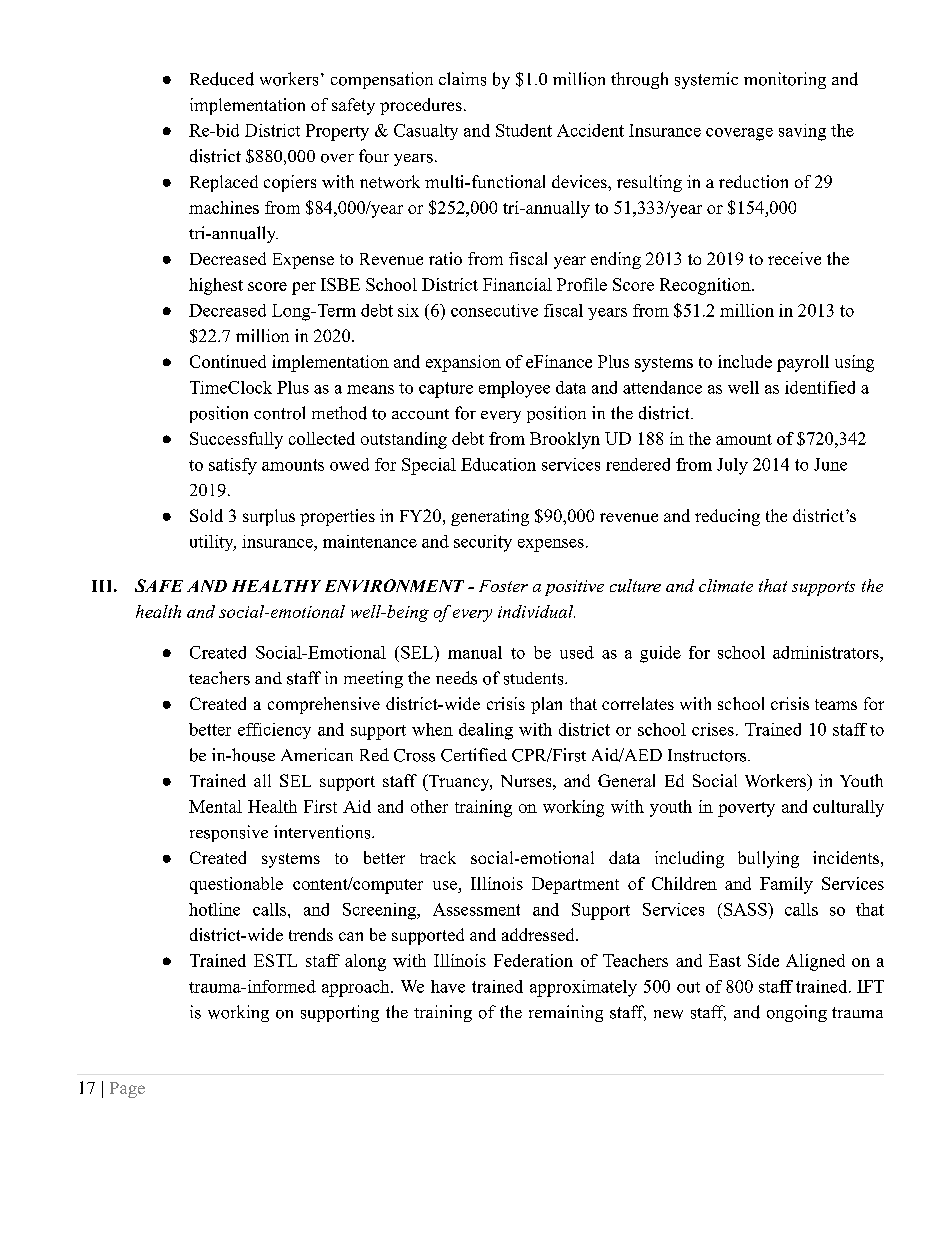  What do you see at coordinates (566, 1013) in the page?
I see `remaining` at bounding box center [566, 1013].
